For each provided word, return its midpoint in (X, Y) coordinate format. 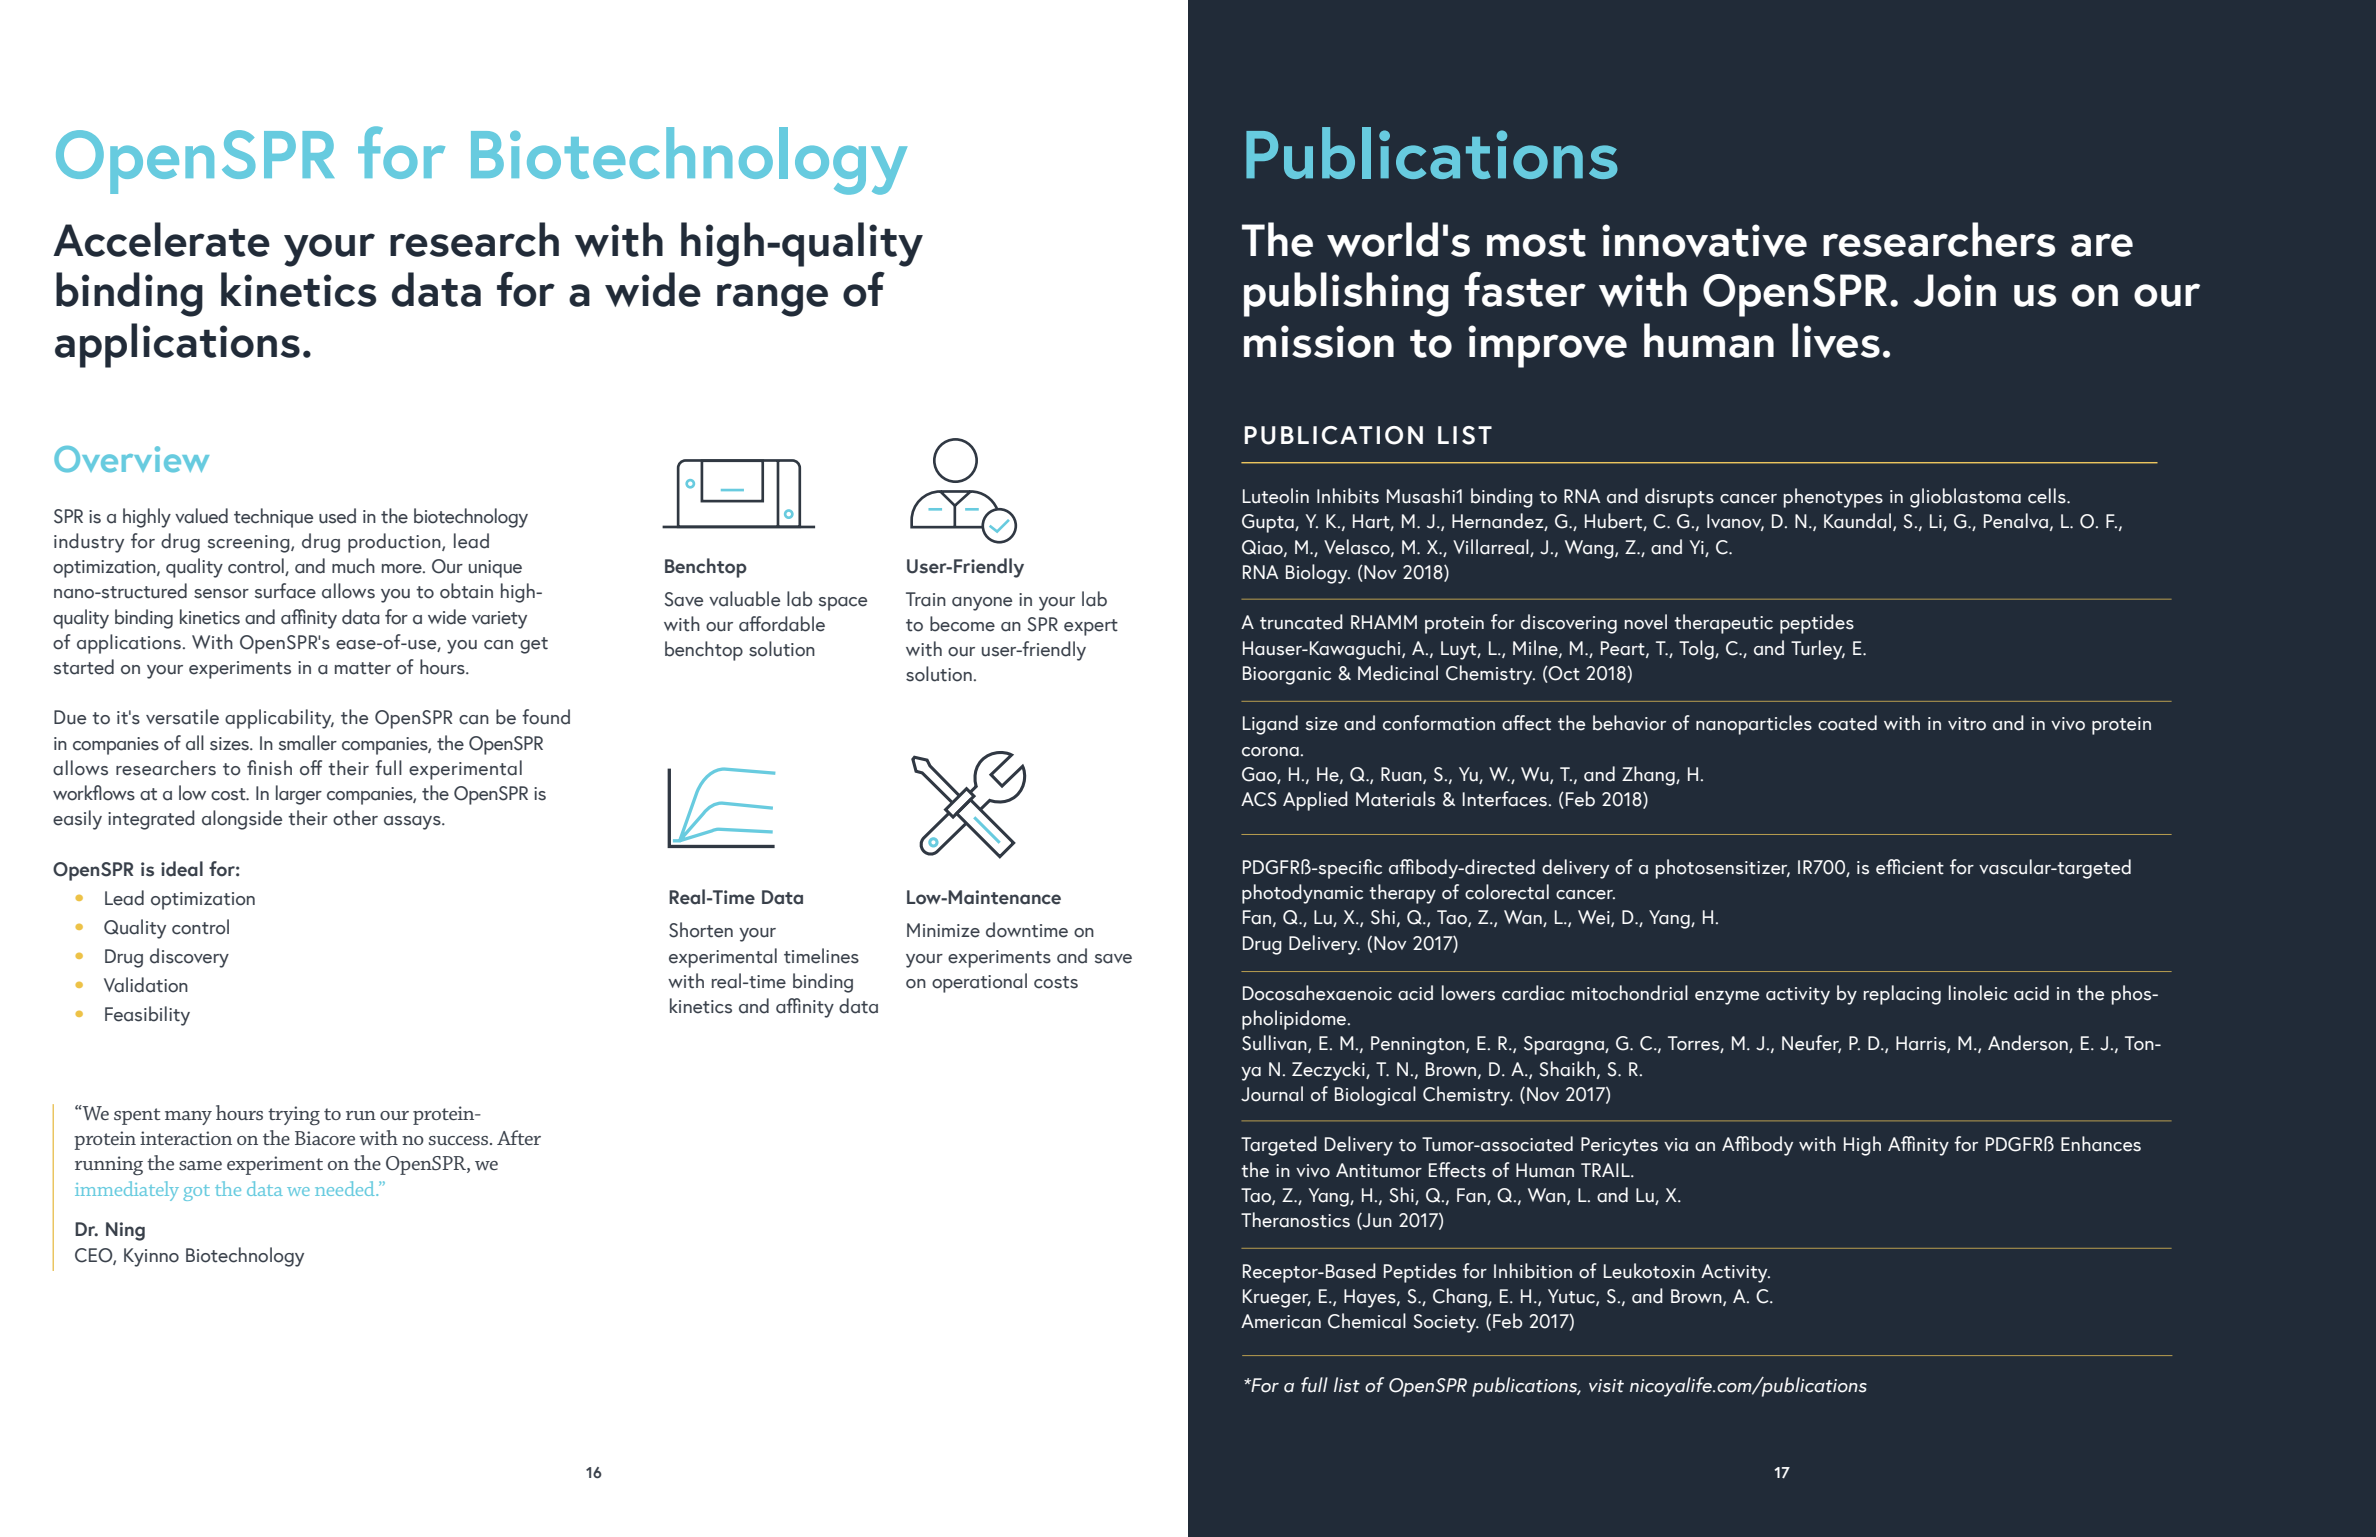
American (1281, 1321)
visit (1606, 1386)
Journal (1272, 1094)
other (355, 818)
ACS (1259, 799)
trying (294, 1115)
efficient (1910, 867)
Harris (1922, 1044)
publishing (1346, 294)
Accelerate (161, 239)
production (395, 543)
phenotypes (1833, 498)
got (196, 1193)
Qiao (1263, 548)
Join (1954, 290)
